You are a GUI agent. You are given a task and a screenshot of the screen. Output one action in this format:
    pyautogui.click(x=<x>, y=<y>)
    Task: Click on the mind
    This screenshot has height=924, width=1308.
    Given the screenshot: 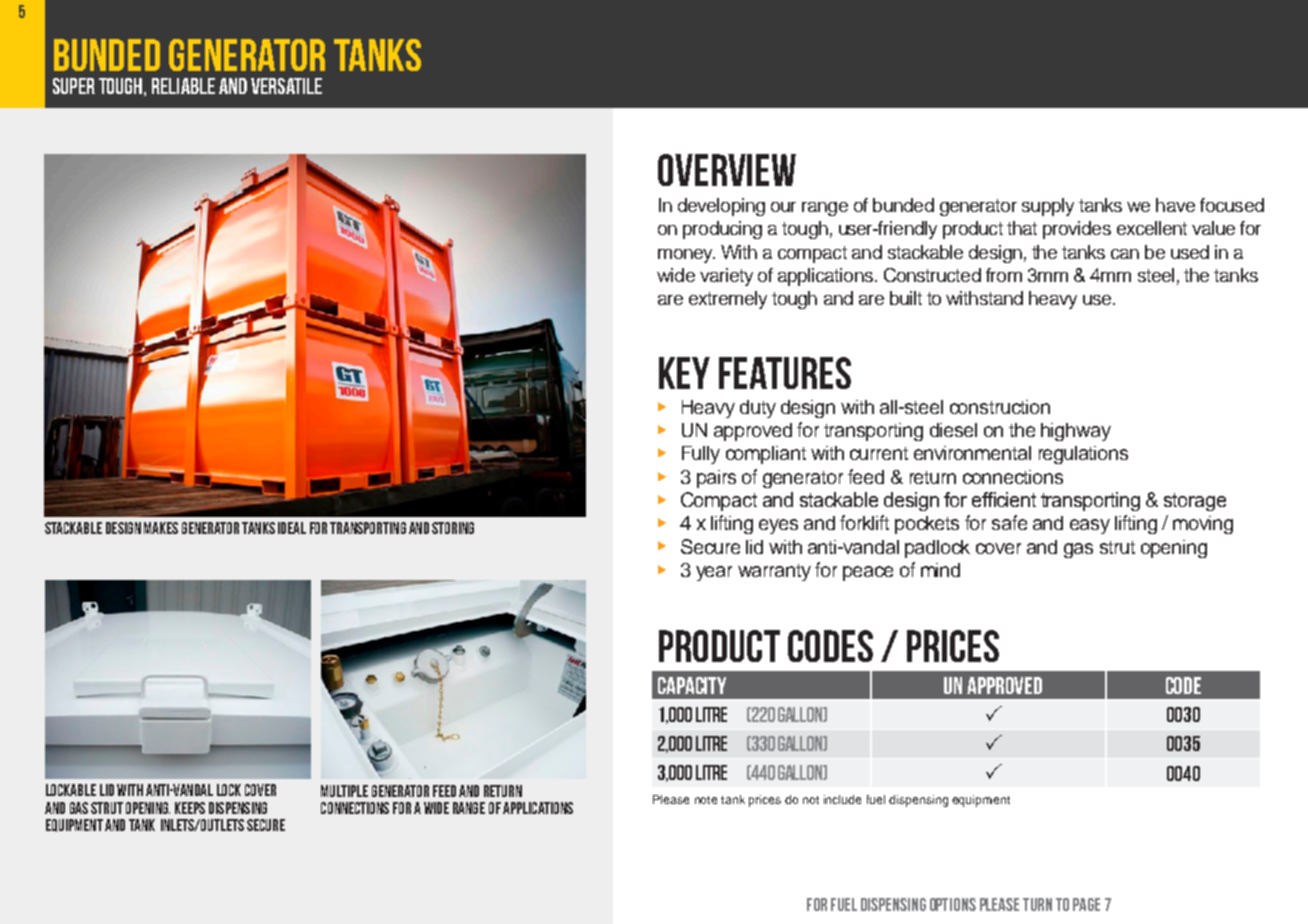 What is the action you would take?
    pyautogui.click(x=940, y=570)
